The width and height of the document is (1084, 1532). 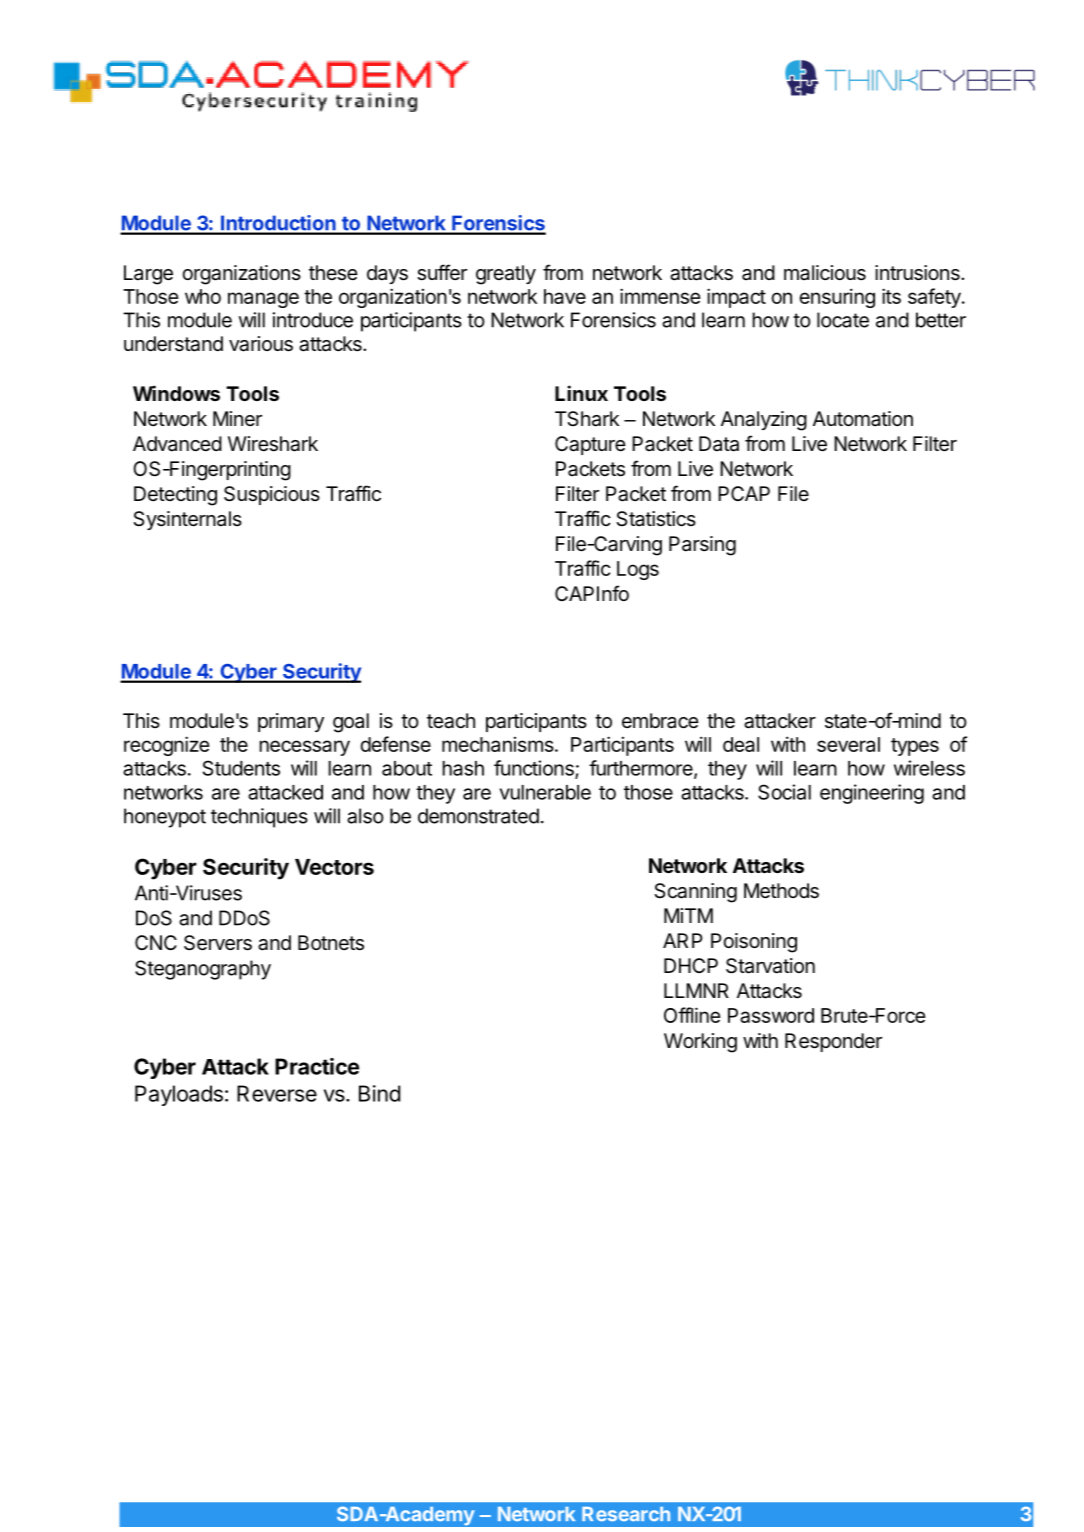 What do you see at coordinates (565, 296) in the document?
I see `have` at bounding box center [565, 296].
